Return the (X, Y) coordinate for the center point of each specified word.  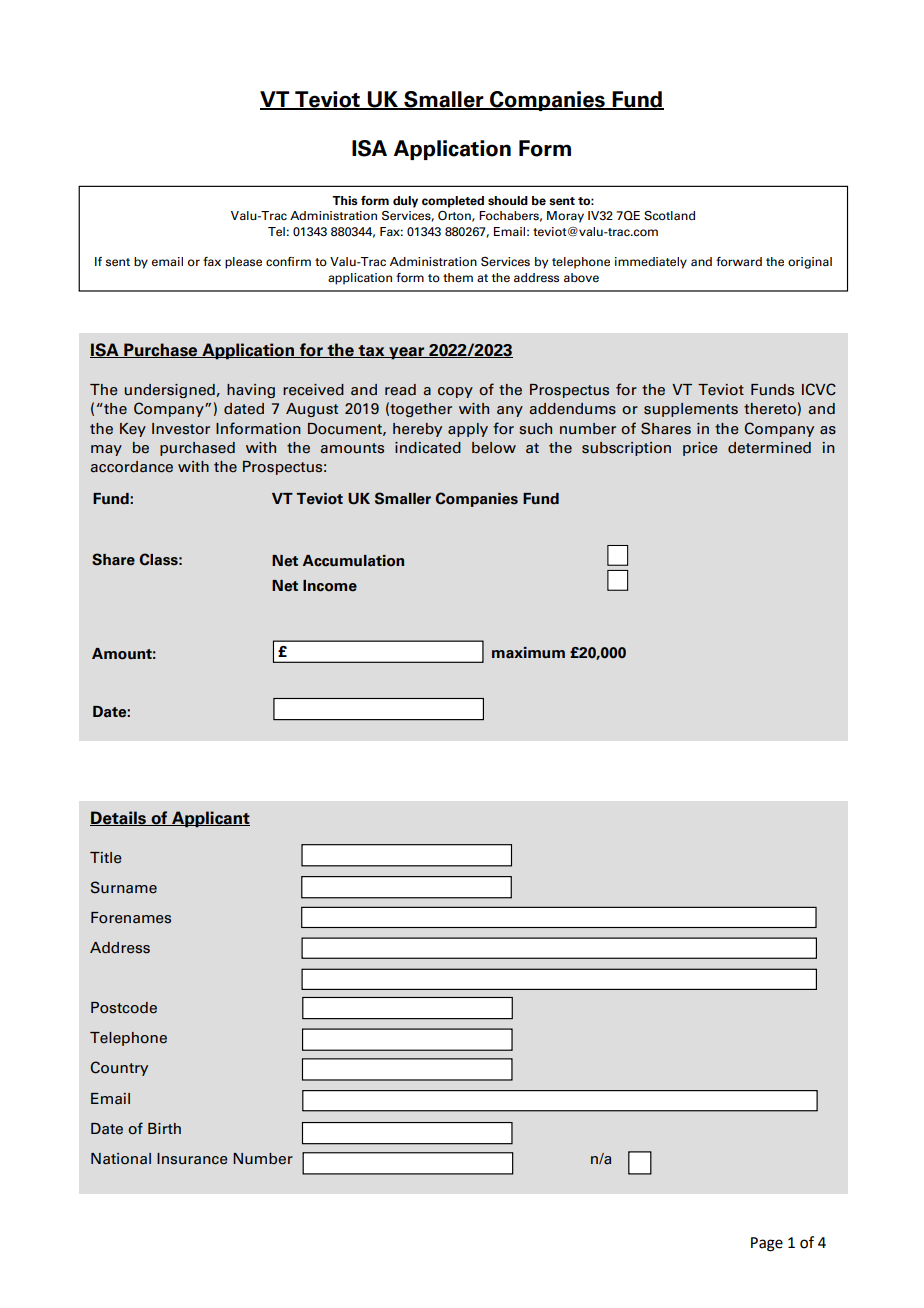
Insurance (192, 1159)
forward (739, 261)
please (243, 263)
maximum (528, 653)
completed (453, 202)
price (700, 449)
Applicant (210, 819)
